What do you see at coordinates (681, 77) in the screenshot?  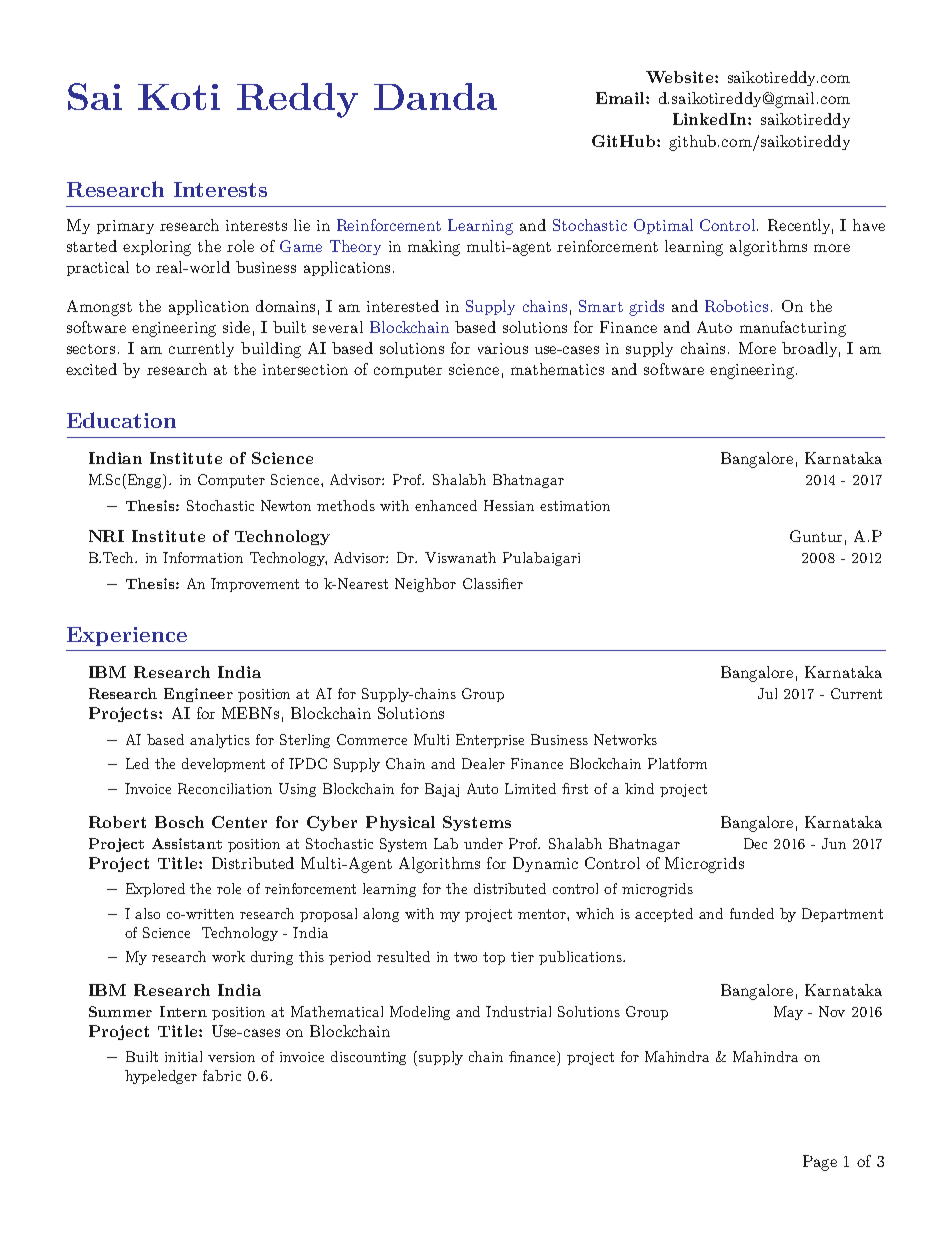 I see `Website` at bounding box center [681, 77].
